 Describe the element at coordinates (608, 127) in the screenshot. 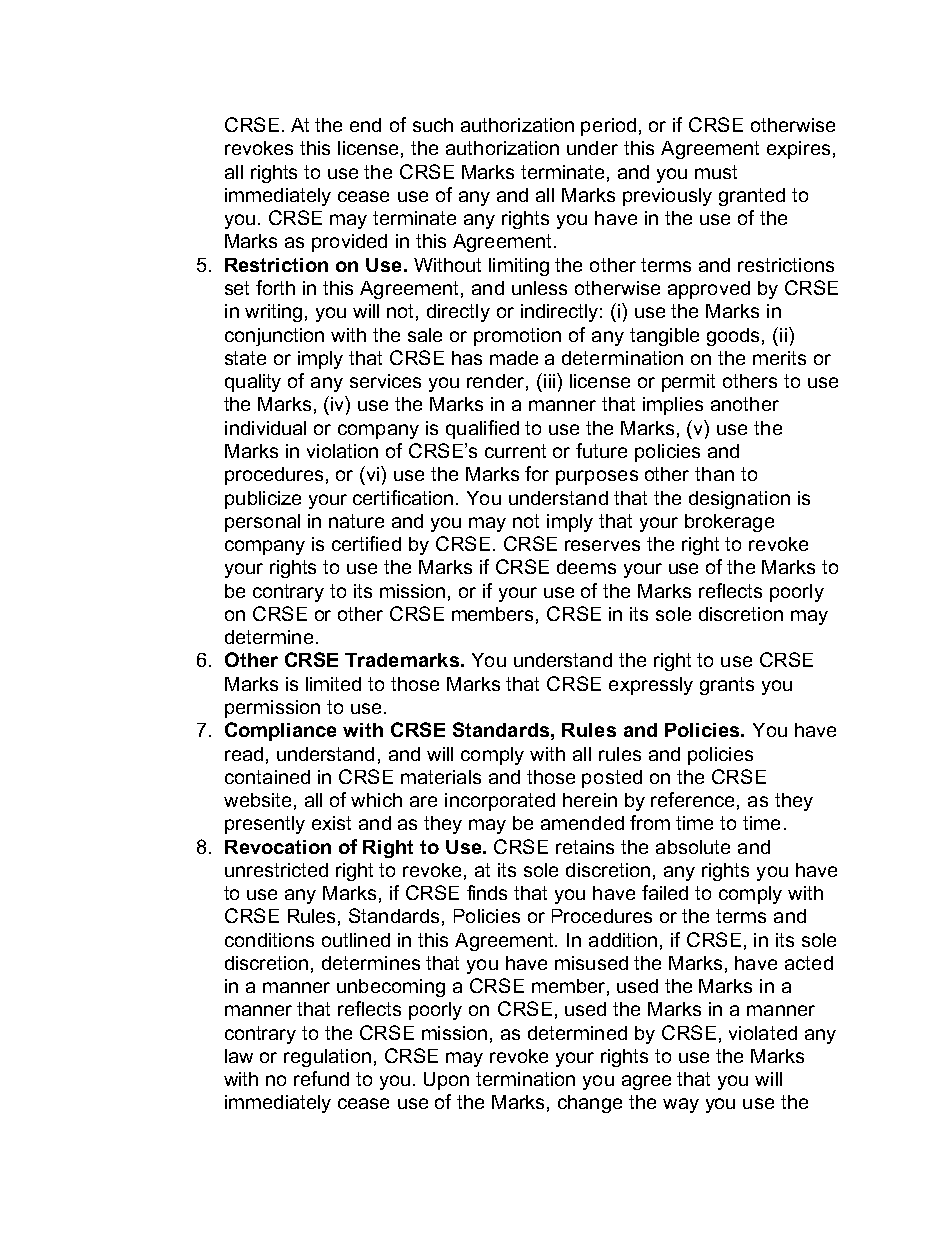

I see `period` at that location.
